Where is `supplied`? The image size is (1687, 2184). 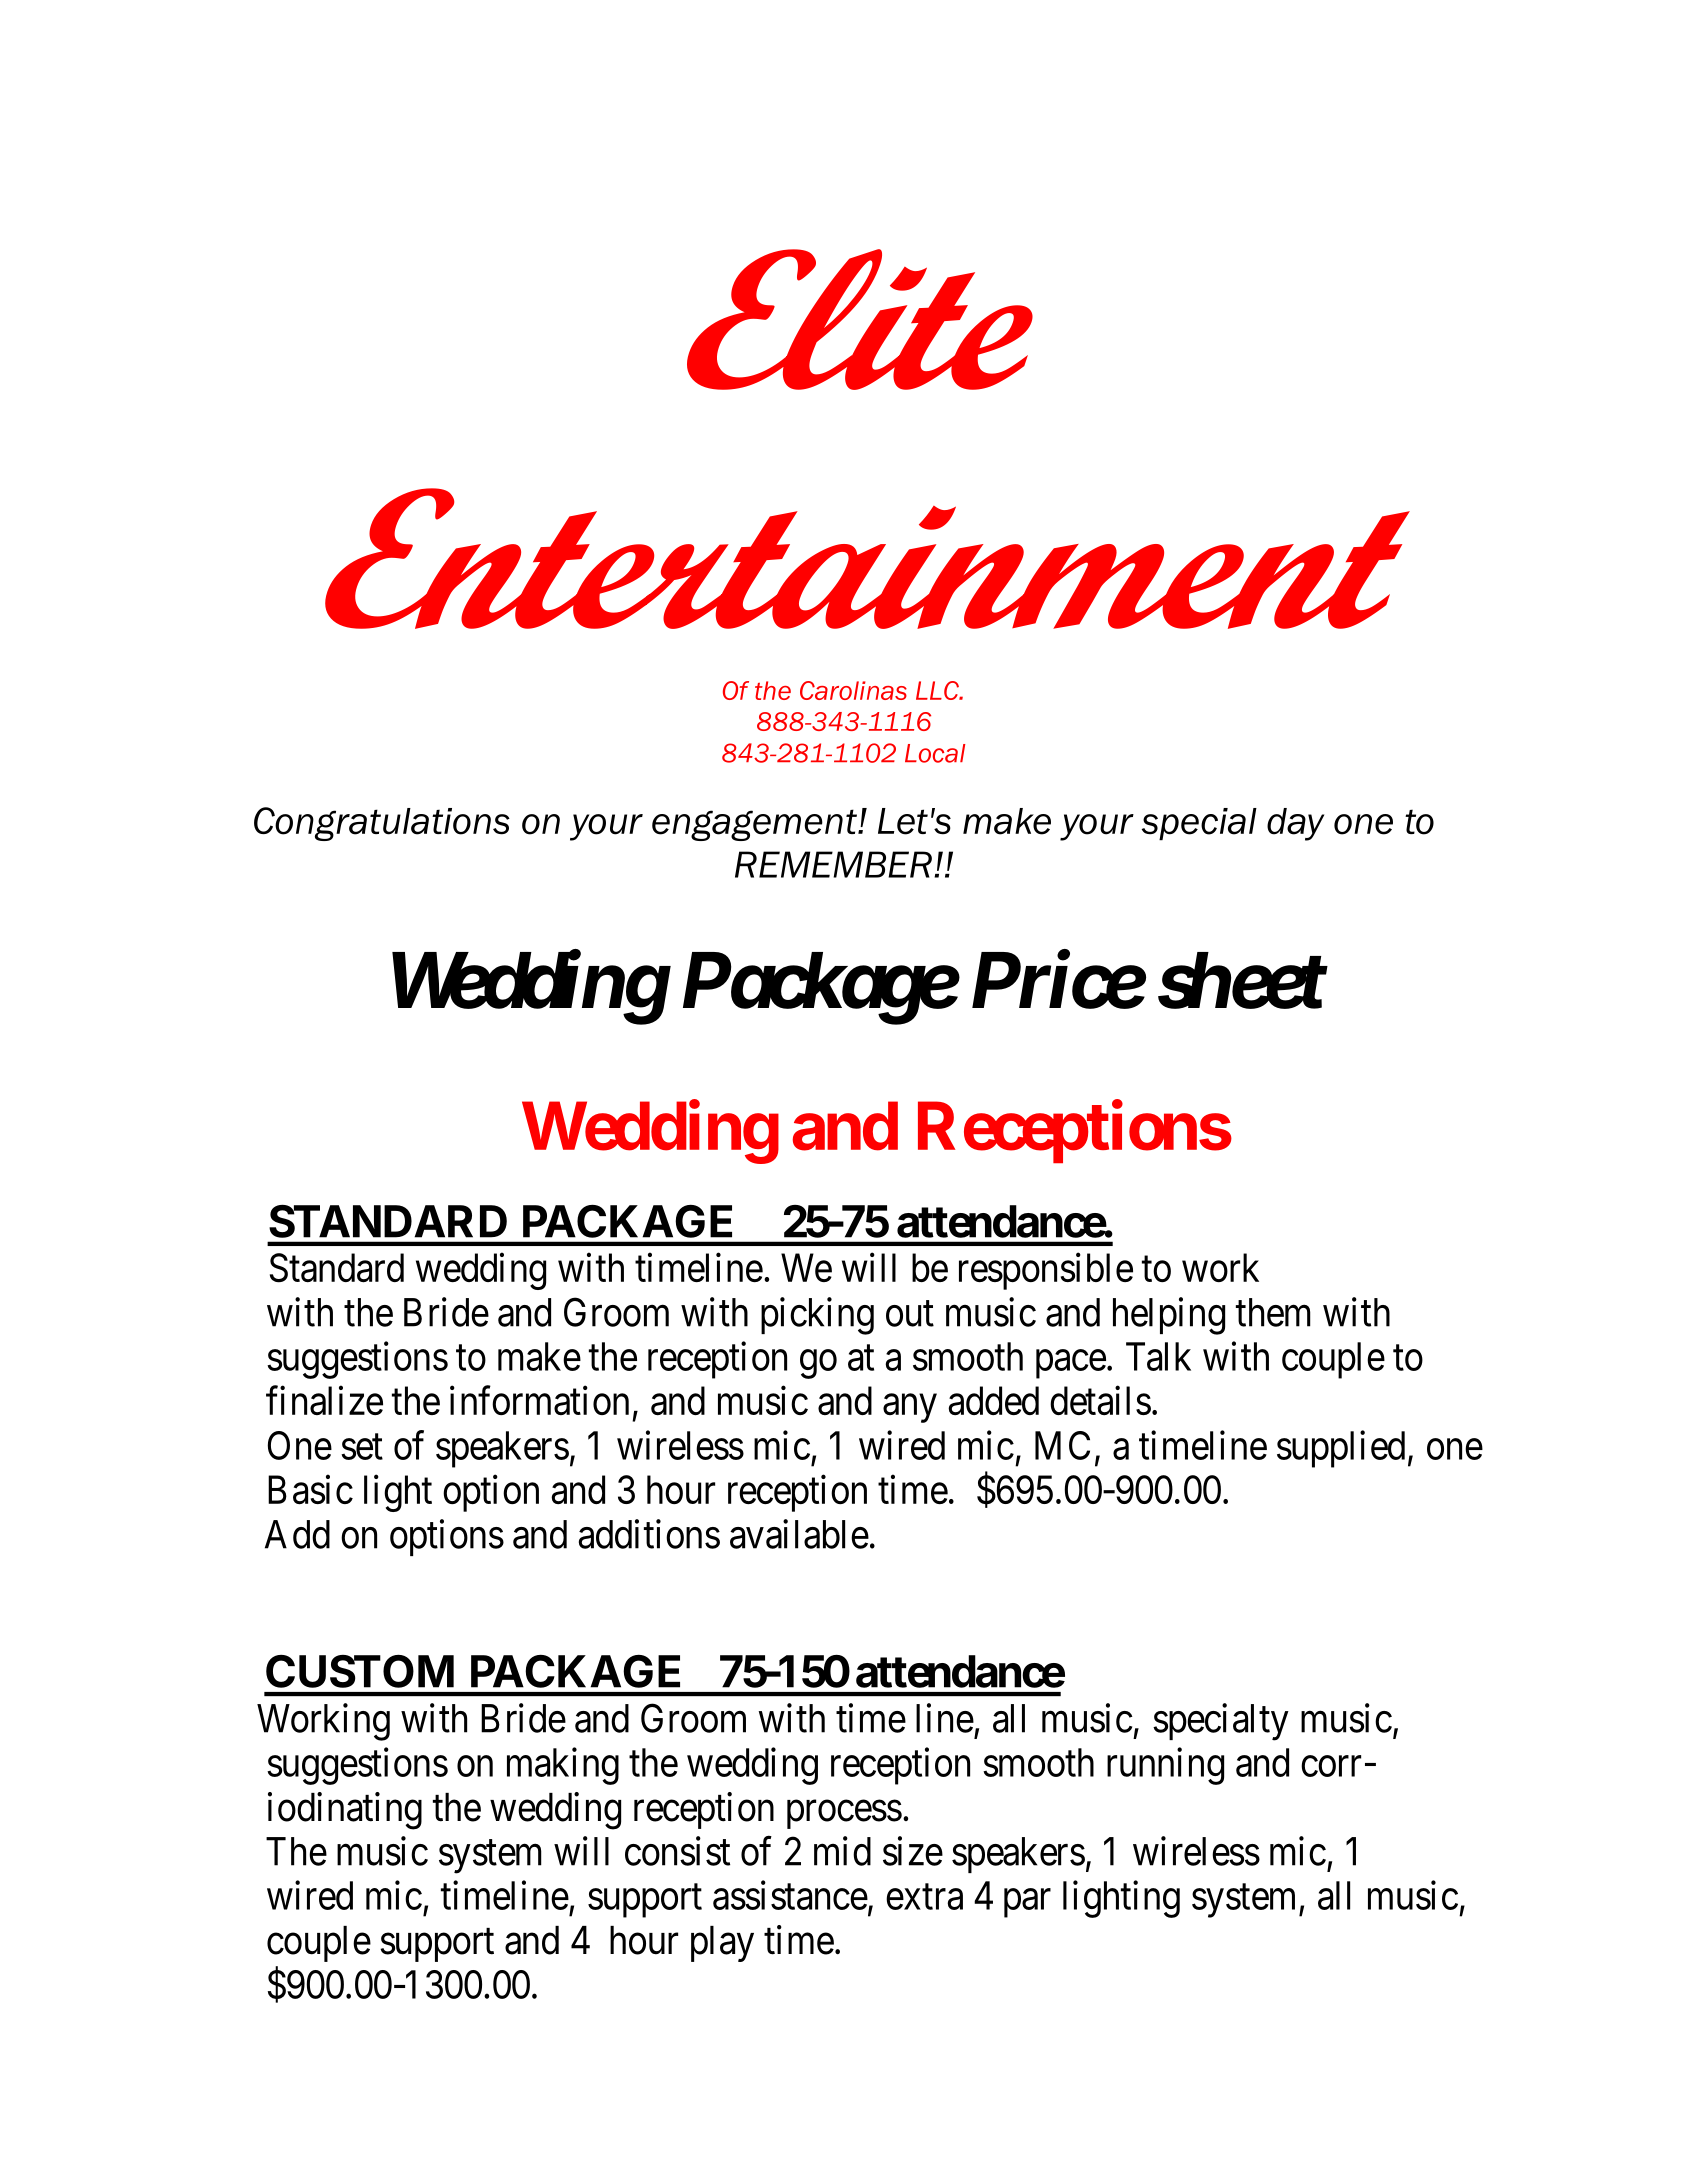
supplied is located at coordinates (1341, 1449).
